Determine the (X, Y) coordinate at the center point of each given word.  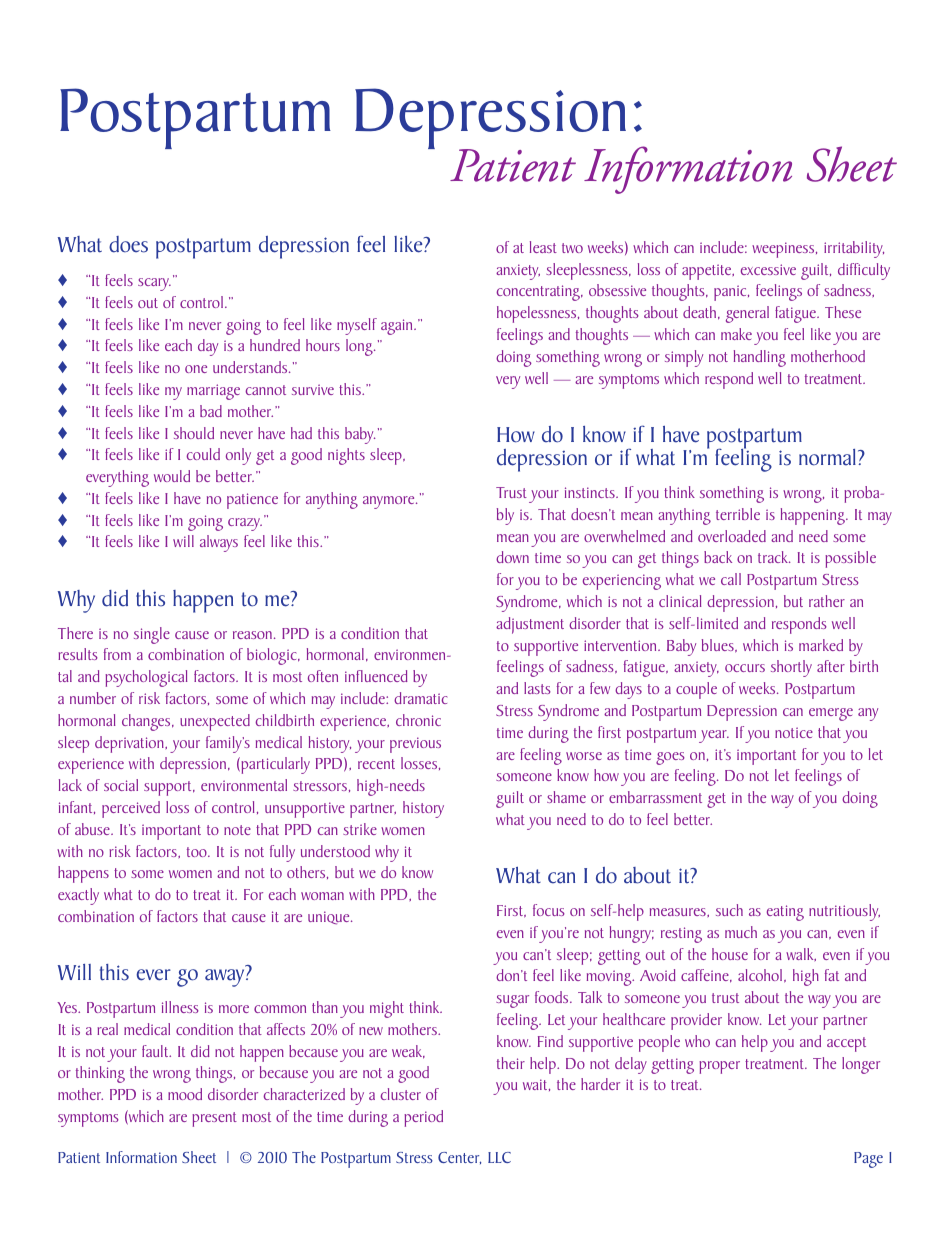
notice (794, 732)
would (172, 476)
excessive (768, 269)
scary (154, 284)
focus (549, 910)
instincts (591, 492)
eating (785, 913)
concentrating (539, 293)
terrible (738, 514)
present (214, 1119)
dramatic (420, 698)
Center (459, 1158)
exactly (78, 896)
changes (147, 722)
